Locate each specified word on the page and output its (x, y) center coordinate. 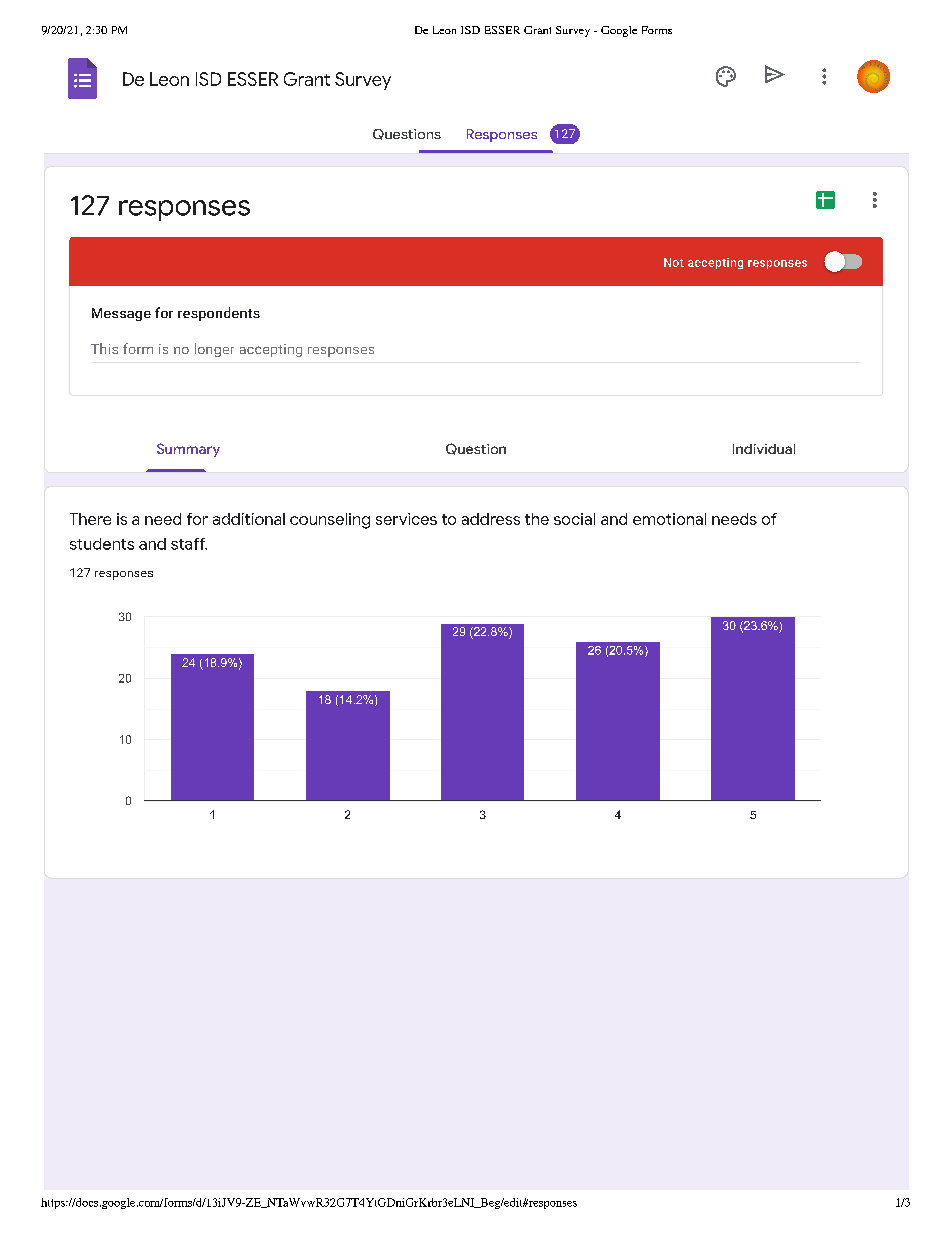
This (104, 348)
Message (121, 314)
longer (214, 350)
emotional (669, 519)
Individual (764, 449)
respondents (219, 314)
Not (674, 262)
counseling (330, 521)
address (491, 519)
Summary (188, 450)
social (574, 519)
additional (249, 519)
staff (189, 544)
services (406, 519)
